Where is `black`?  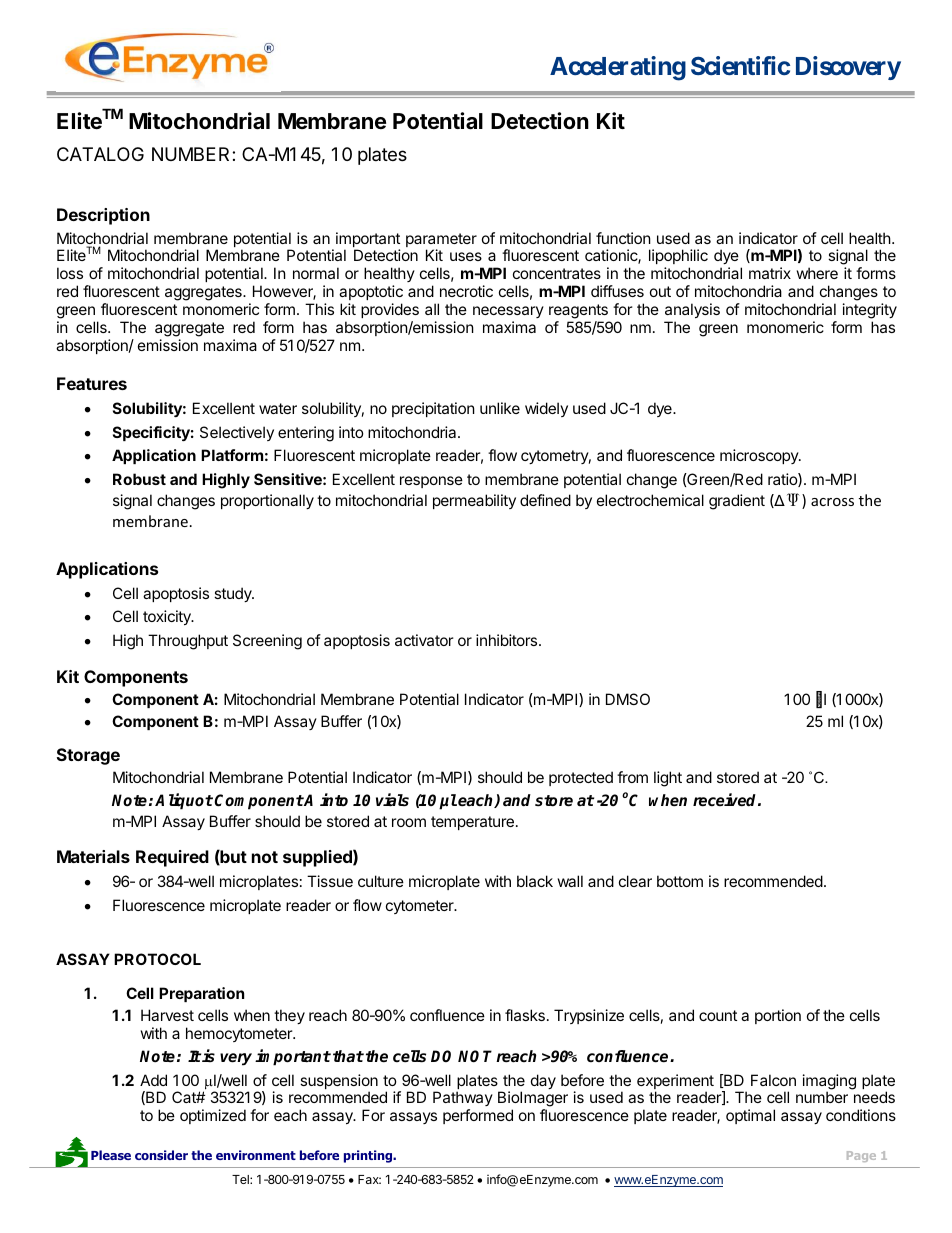 black is located at coordinates (535, 881).
